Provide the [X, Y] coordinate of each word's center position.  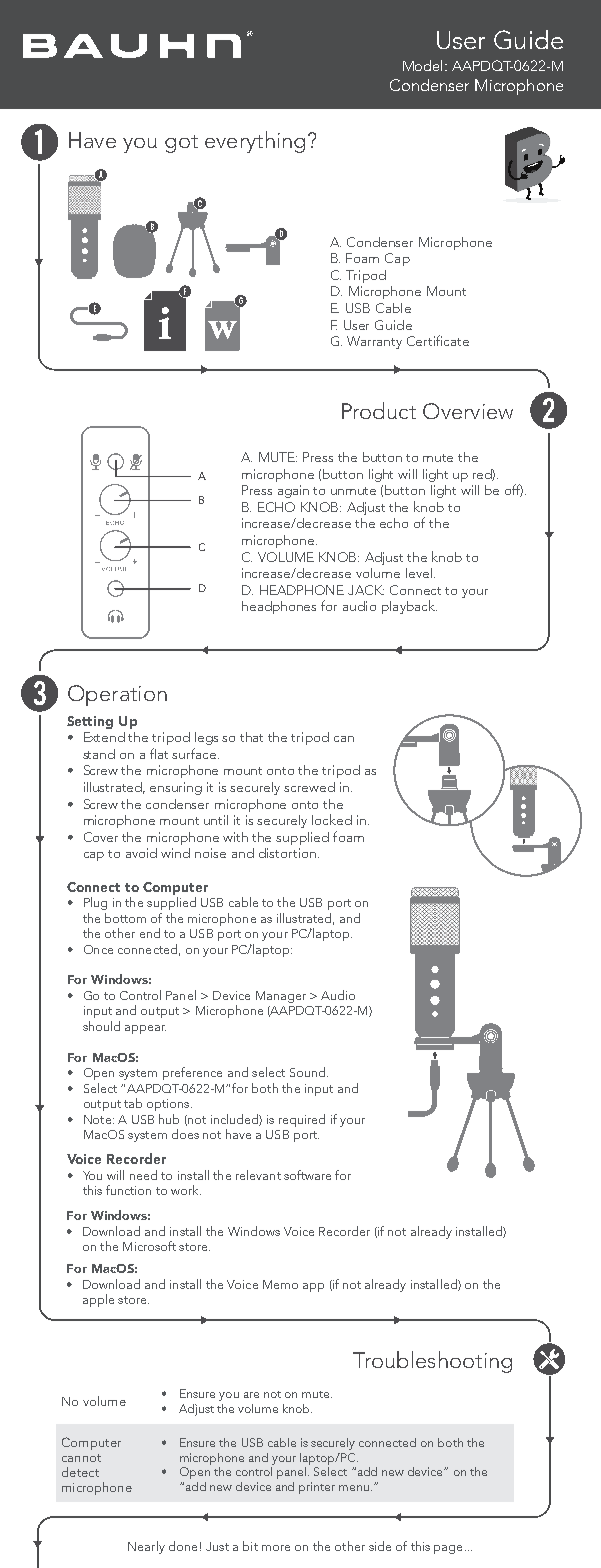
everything [255, 142]
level [420, 573]
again [293, 491]
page [448, 1549]
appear [145, 1029]
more [276, 1548]
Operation [117, 695]
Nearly [146, 1547]
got [181, 144]
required [302, 1120]
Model [422, 65]
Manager [281, 997]
